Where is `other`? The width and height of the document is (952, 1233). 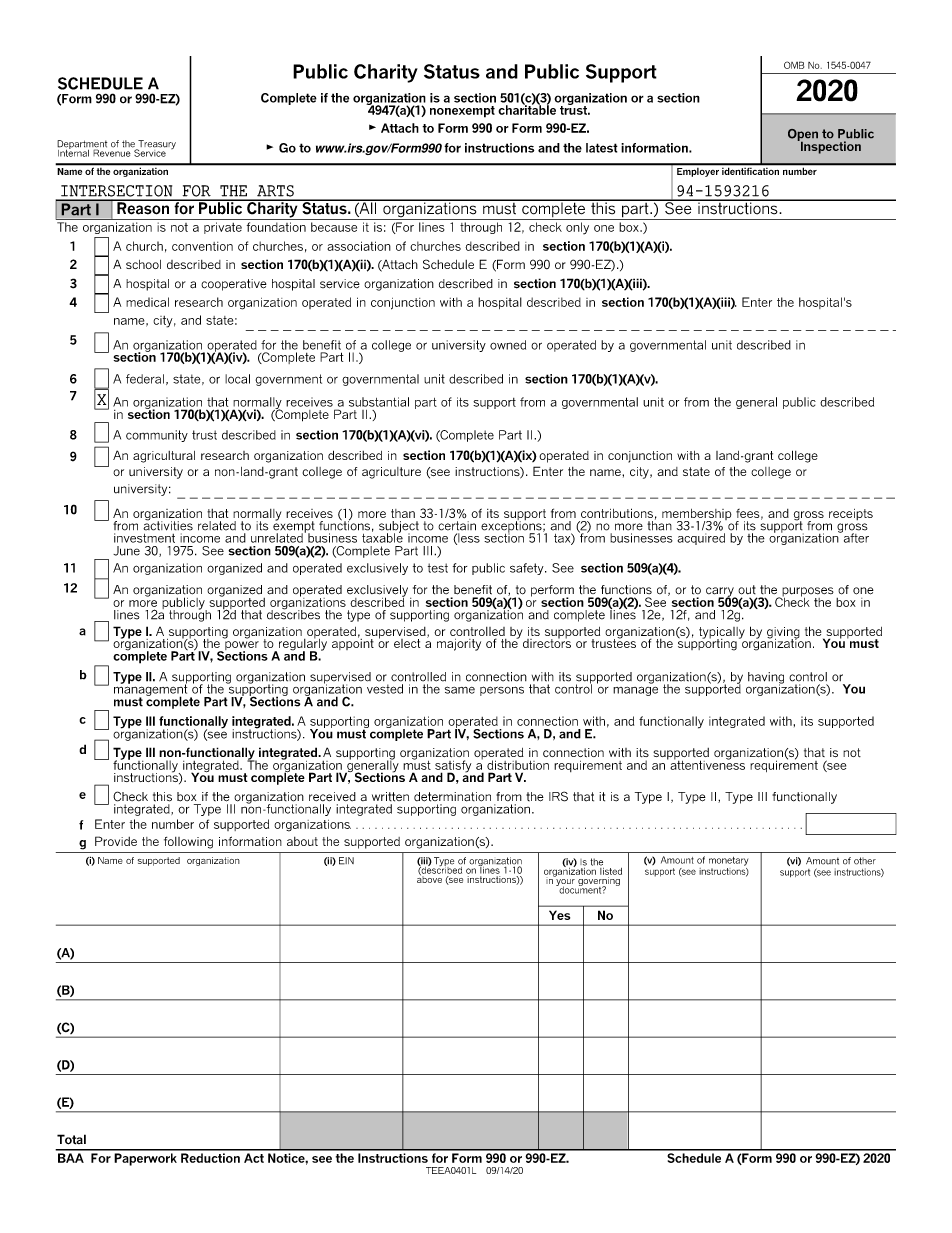 other is located at coordinates (865, 861).
